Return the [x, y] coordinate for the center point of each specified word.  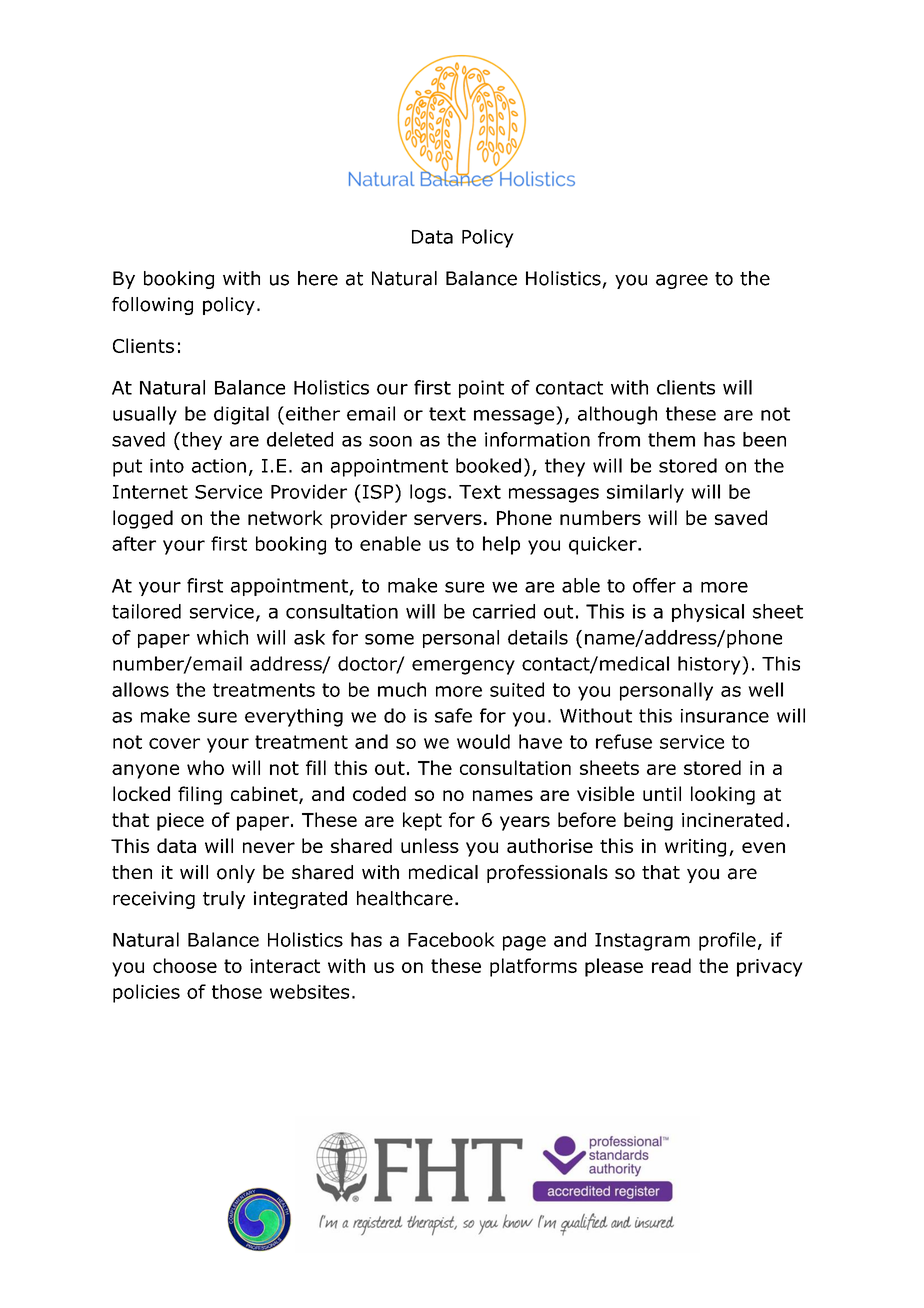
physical [708, 613]
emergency [463, 667]
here [318, 278]
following [152, 306]
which [222, 637]
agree [682, 281]
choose [185, 965]
